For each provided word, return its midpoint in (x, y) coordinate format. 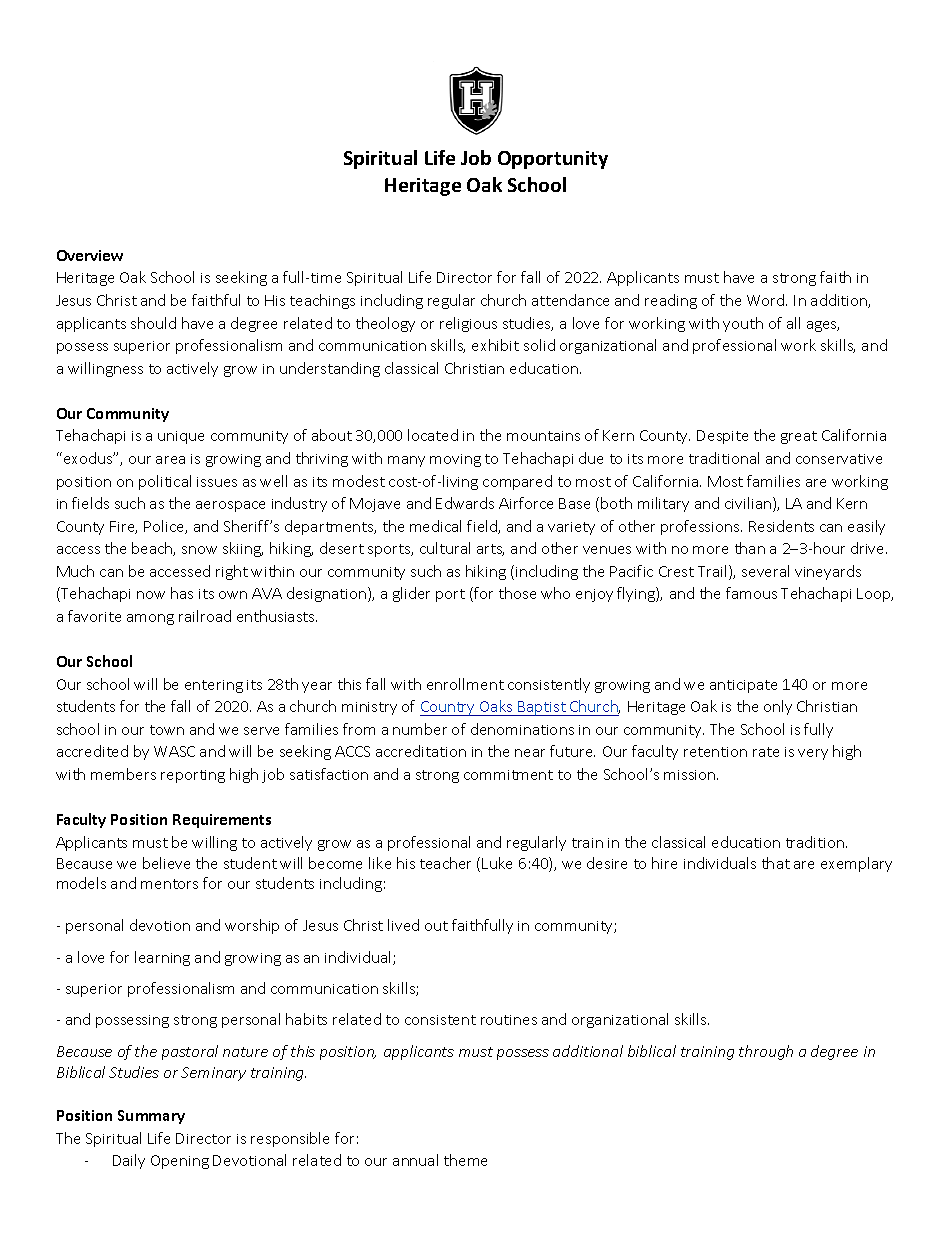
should (153, 323)
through (766, 1052)
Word (767, 300)
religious (468, 324)
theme (465, 1160)
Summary (151, 1117)
